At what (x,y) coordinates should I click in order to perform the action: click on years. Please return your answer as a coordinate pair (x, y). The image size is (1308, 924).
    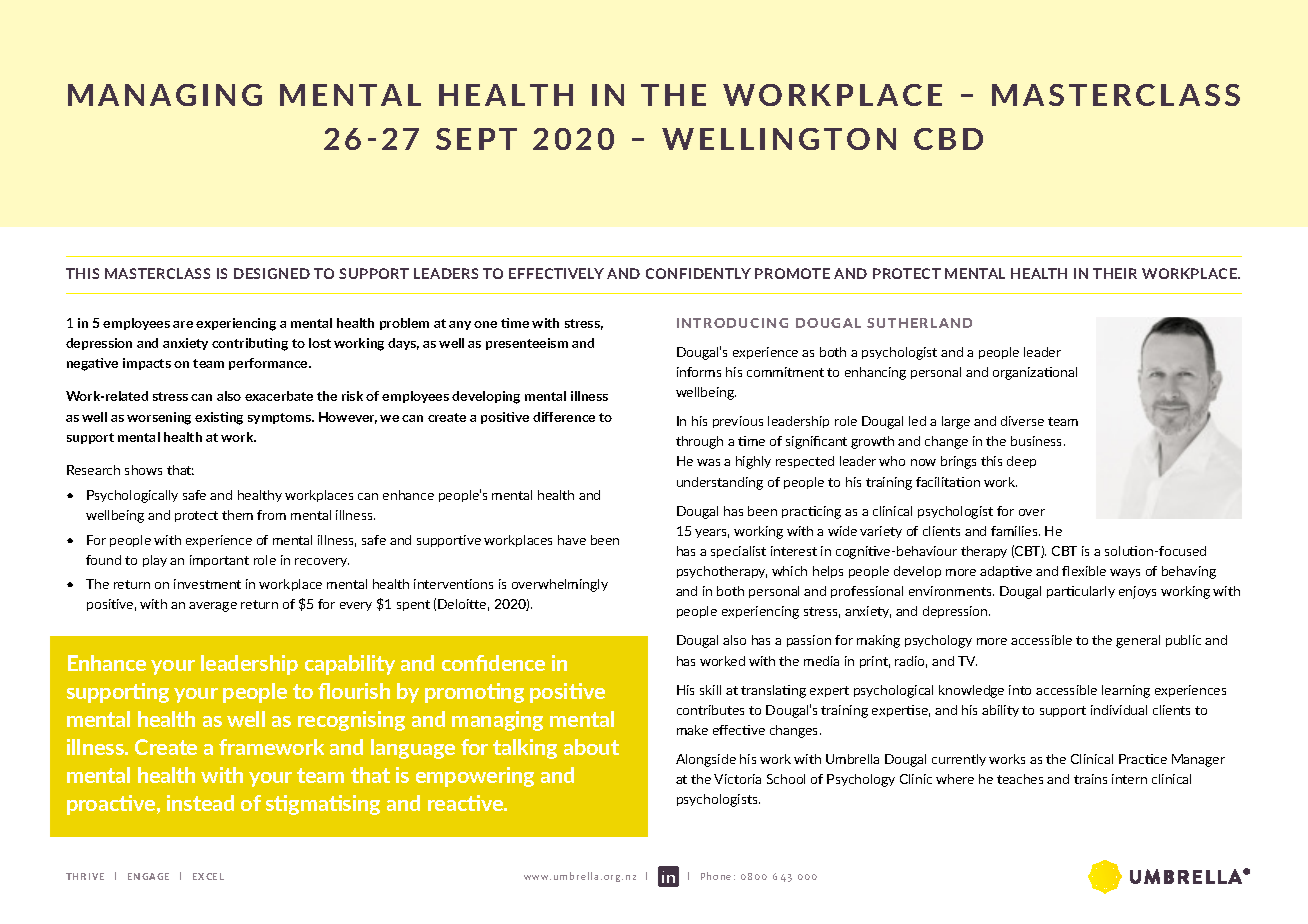
    Looking at the image, I should click on (712, 533).
